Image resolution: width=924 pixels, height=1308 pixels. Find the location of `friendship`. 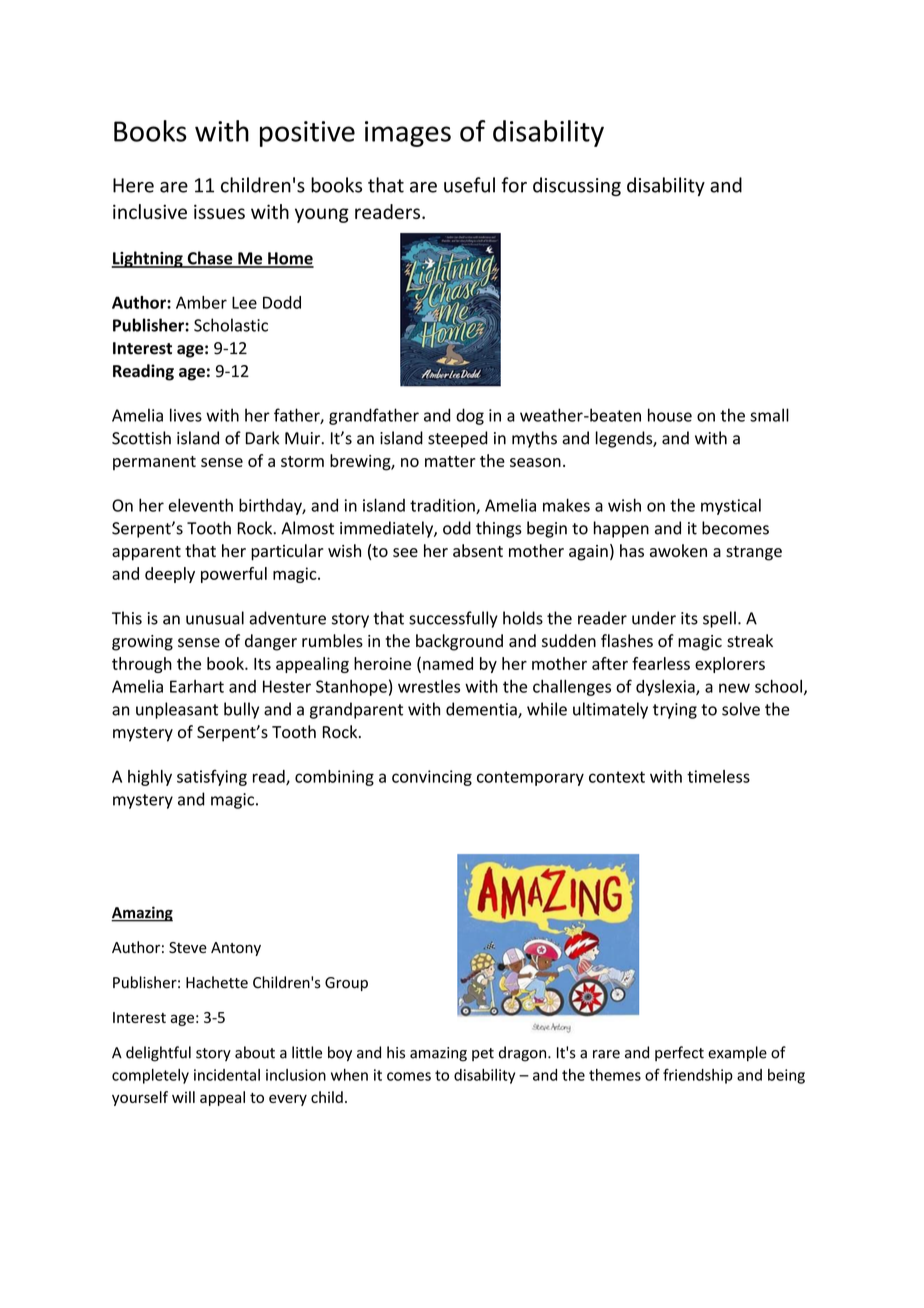

friendship is located at coordinates (698, 1076).
